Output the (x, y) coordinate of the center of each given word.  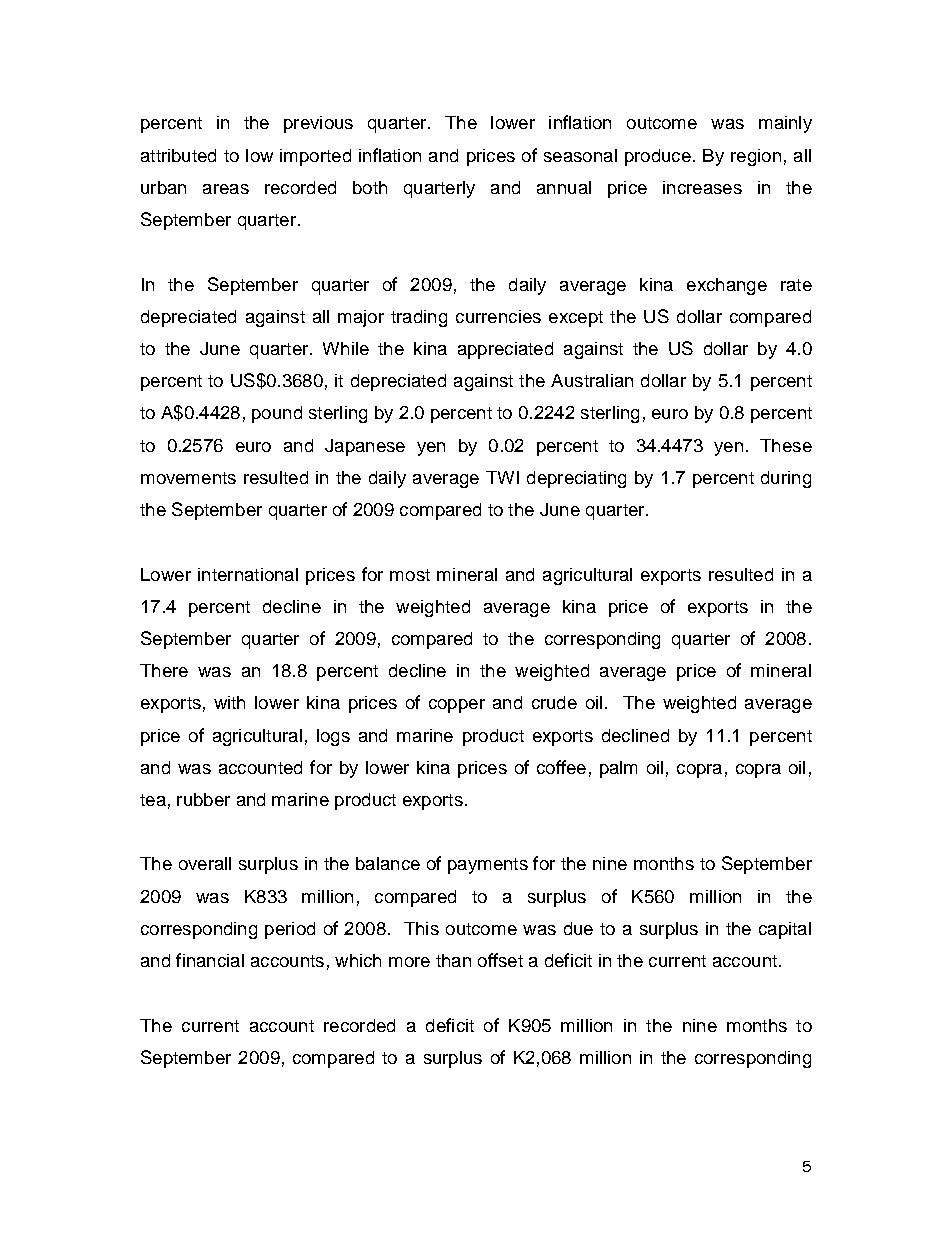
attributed (178, 155)
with (229, 702)
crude (554, 702)
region (756, 157)
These (786, 445)
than (453, 960)
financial (210, 960)
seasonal (580, 155)
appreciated (505, 350)
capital (785, 930)
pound (277, 414)
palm (618, 769)
